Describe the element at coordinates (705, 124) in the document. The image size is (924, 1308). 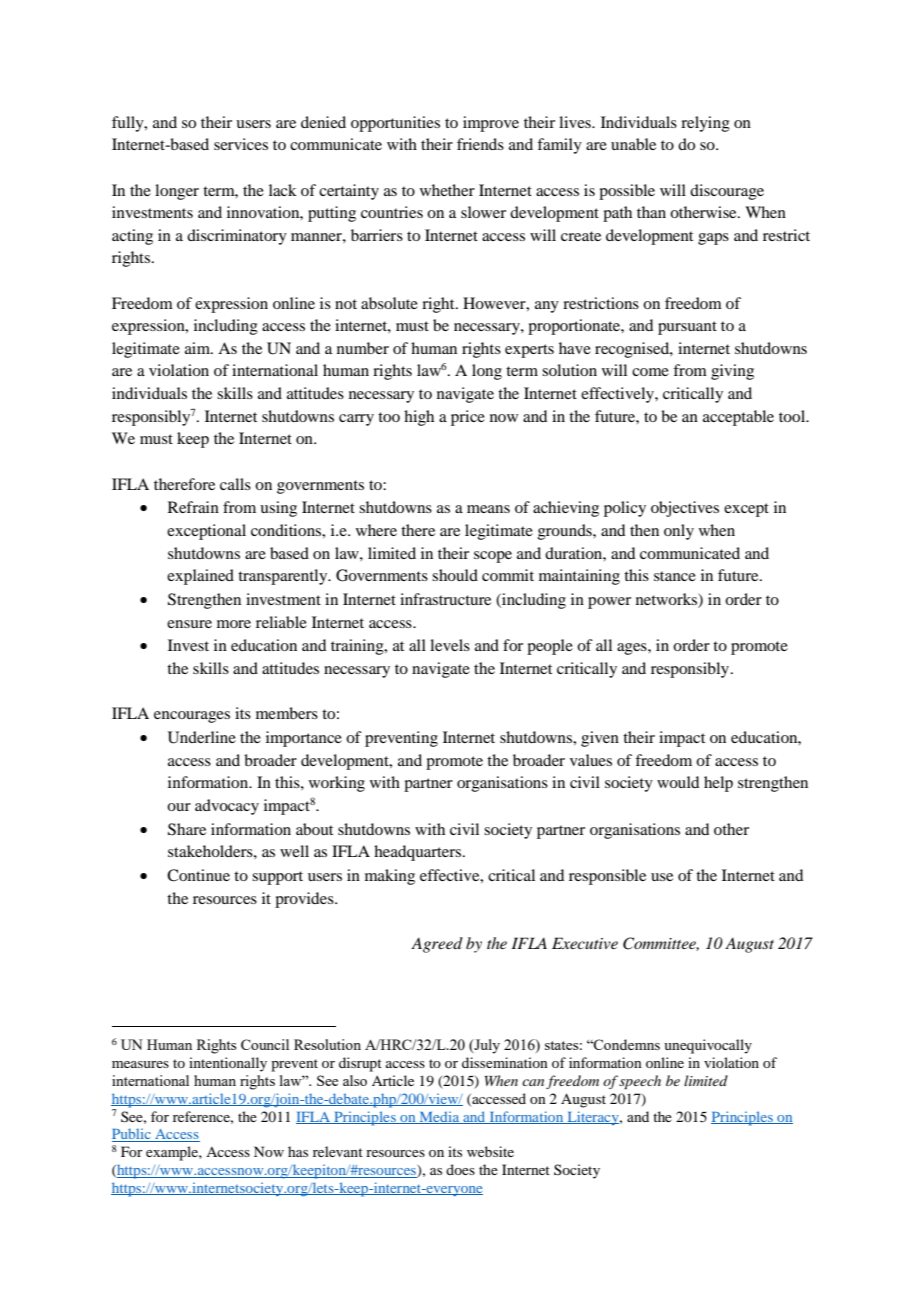
I see `relying` at that location.
